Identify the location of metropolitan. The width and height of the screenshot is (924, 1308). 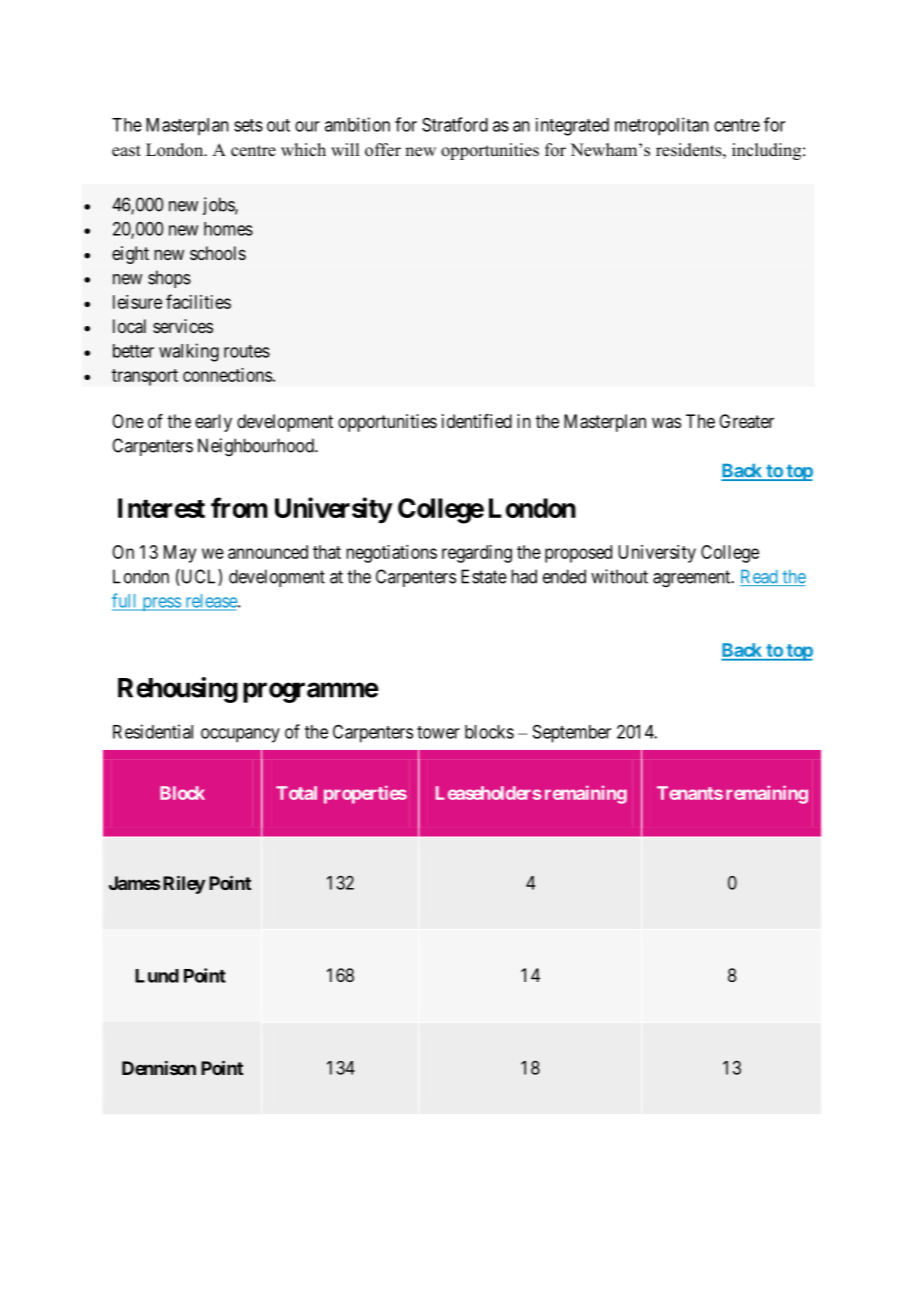
(662, 126).
